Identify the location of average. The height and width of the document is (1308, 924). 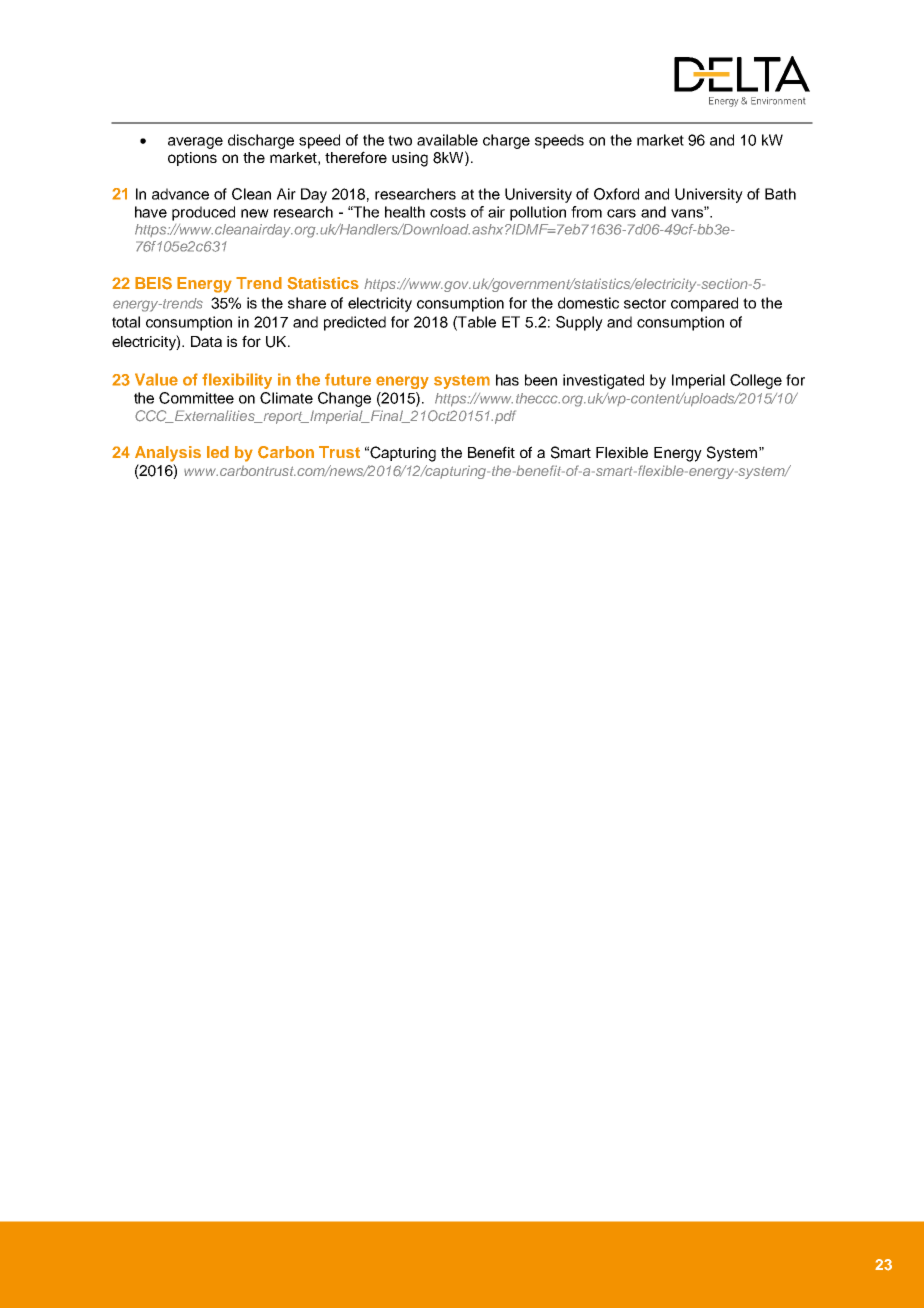
(195, 143).
